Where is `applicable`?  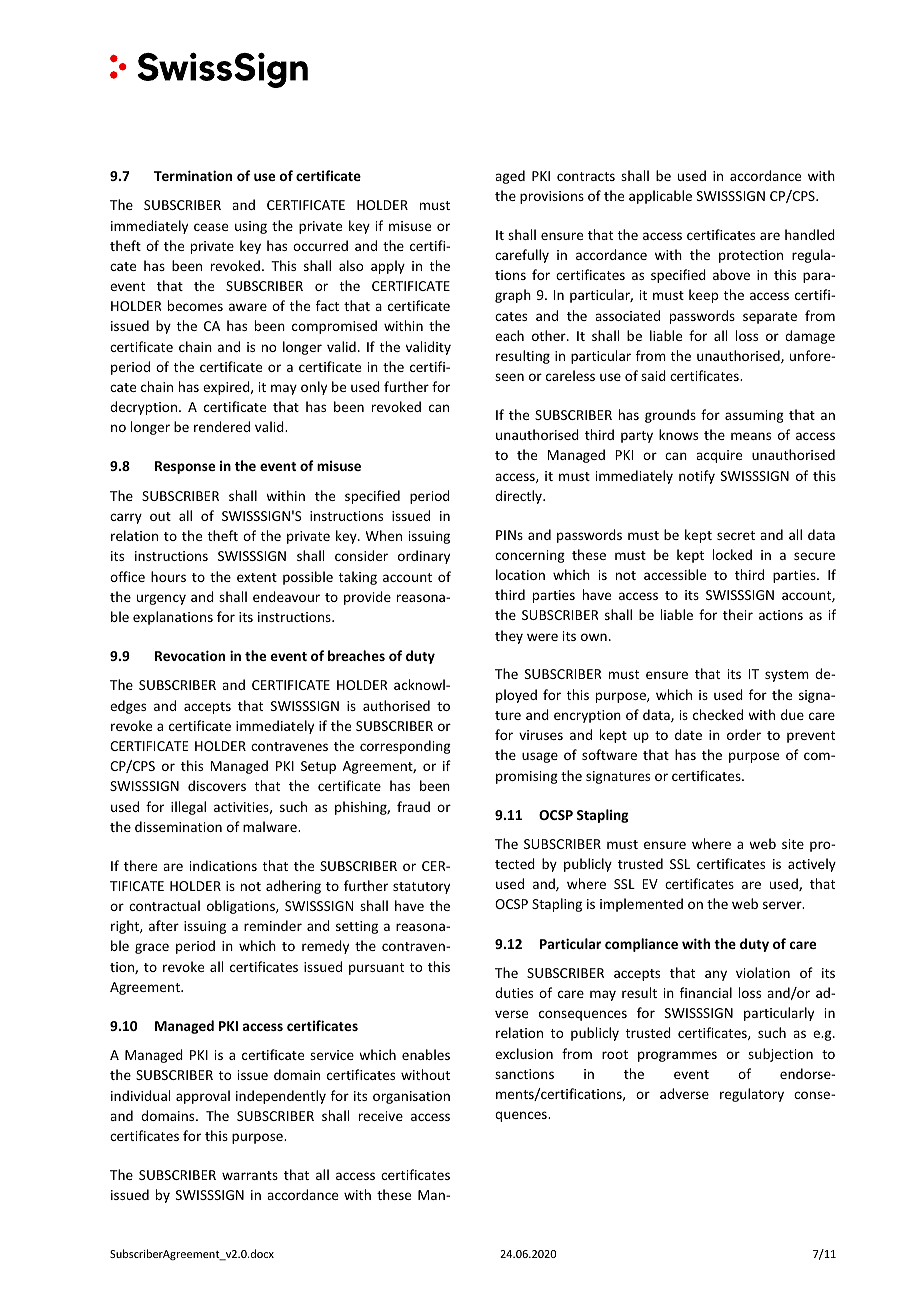 applicable is located at coordinates (660, 197).
